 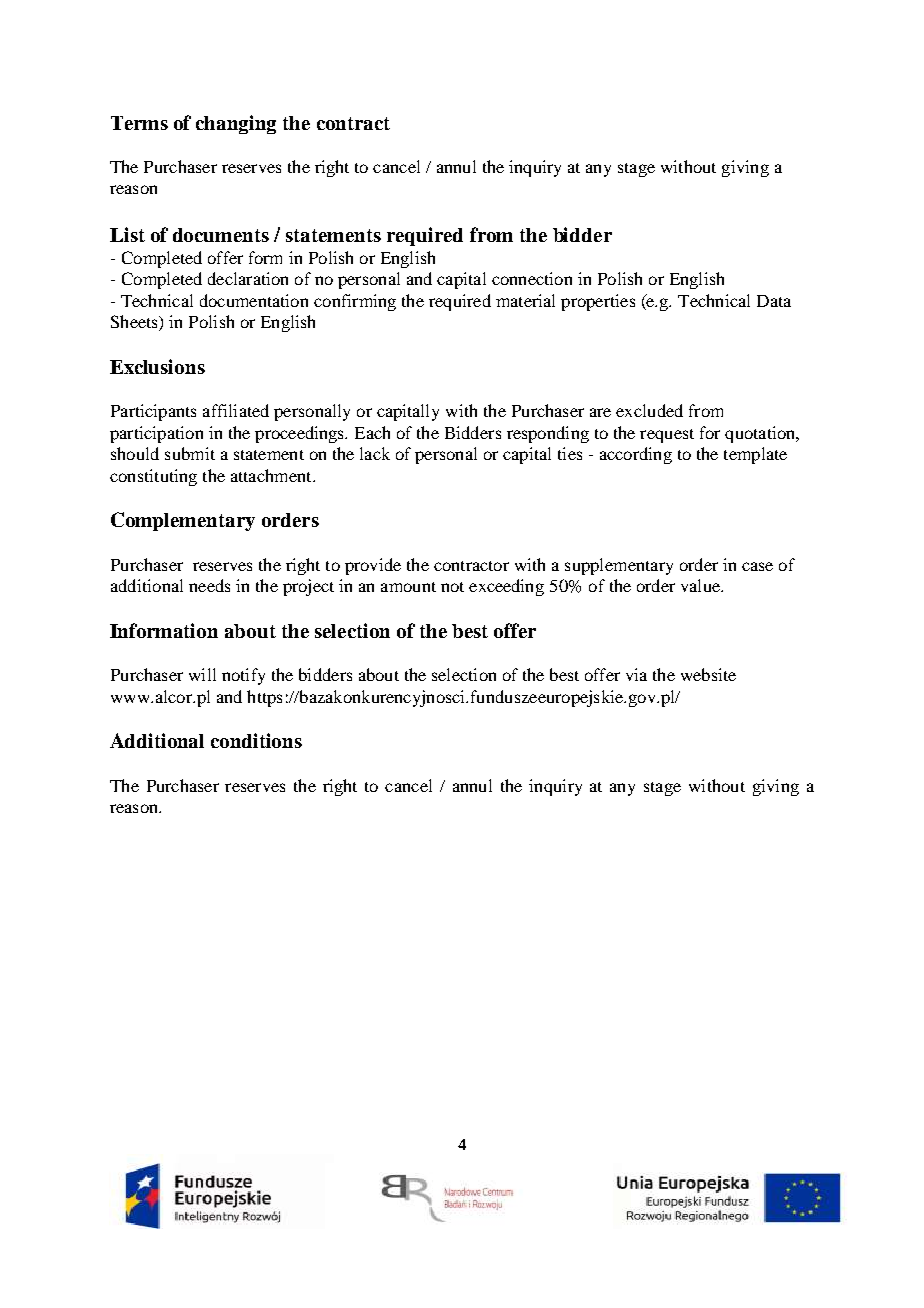 I want to click on request, so click(x=667, y=436).
